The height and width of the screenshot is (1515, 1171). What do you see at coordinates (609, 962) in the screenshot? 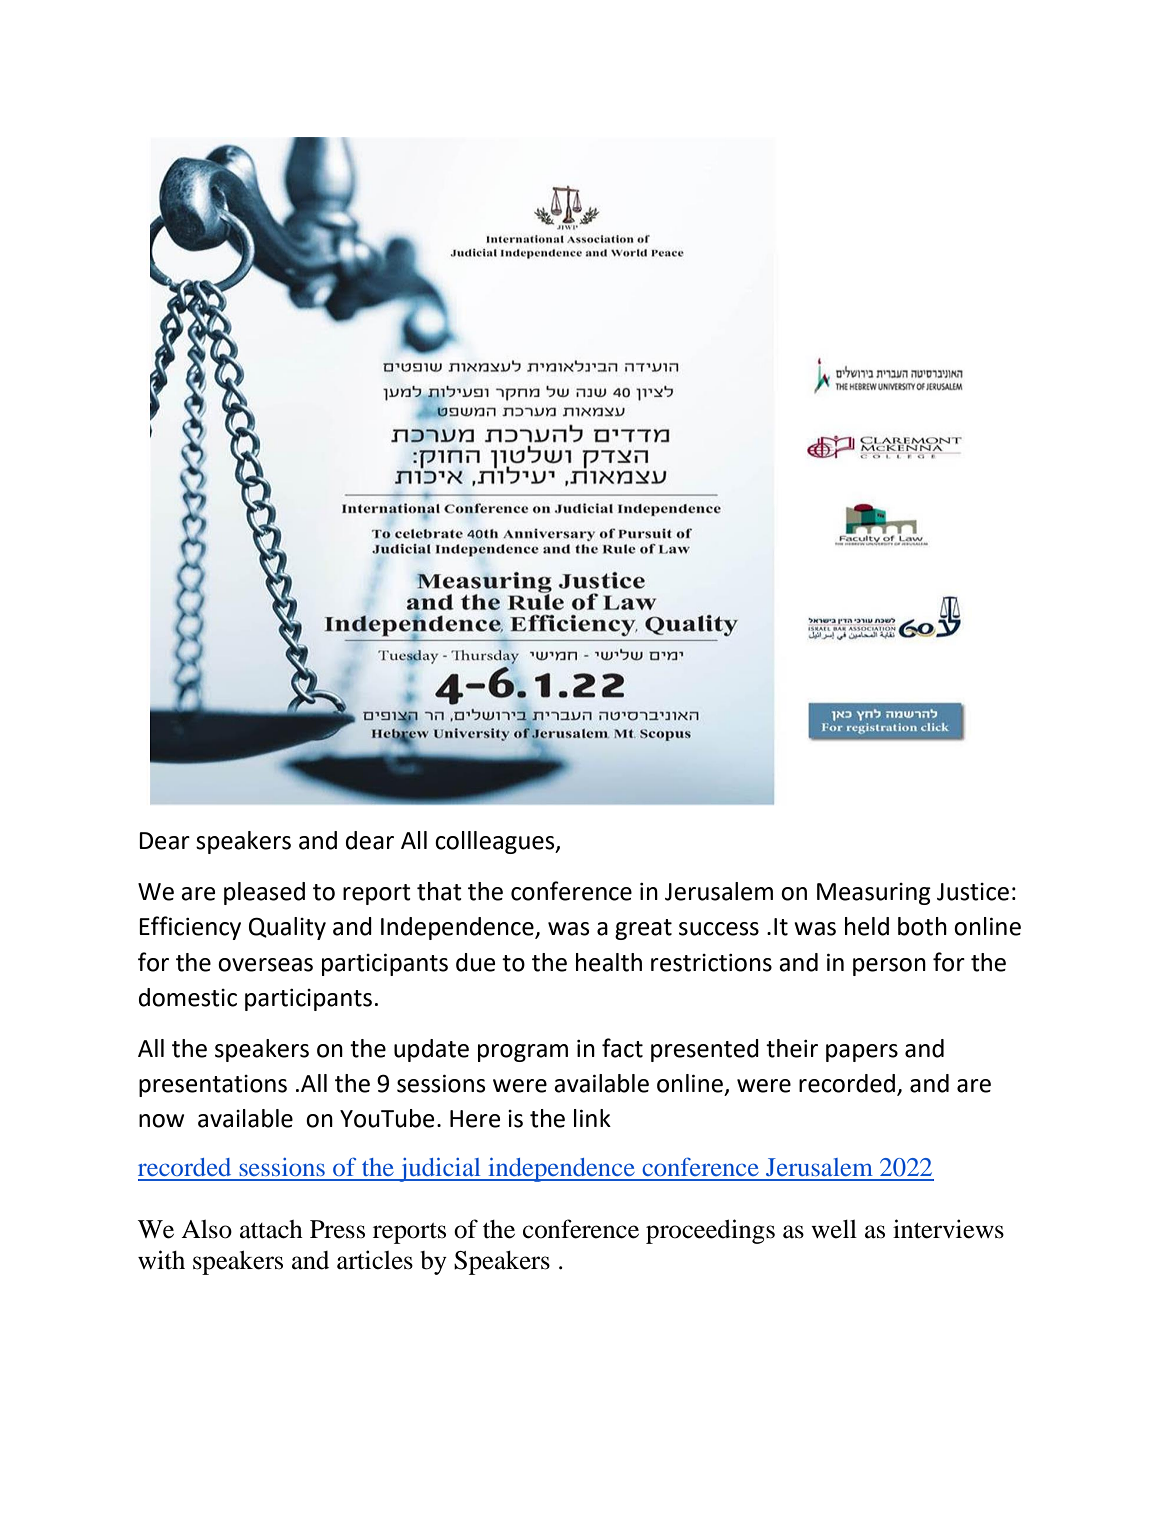
I see `health` at bounding box center [609, 962].
